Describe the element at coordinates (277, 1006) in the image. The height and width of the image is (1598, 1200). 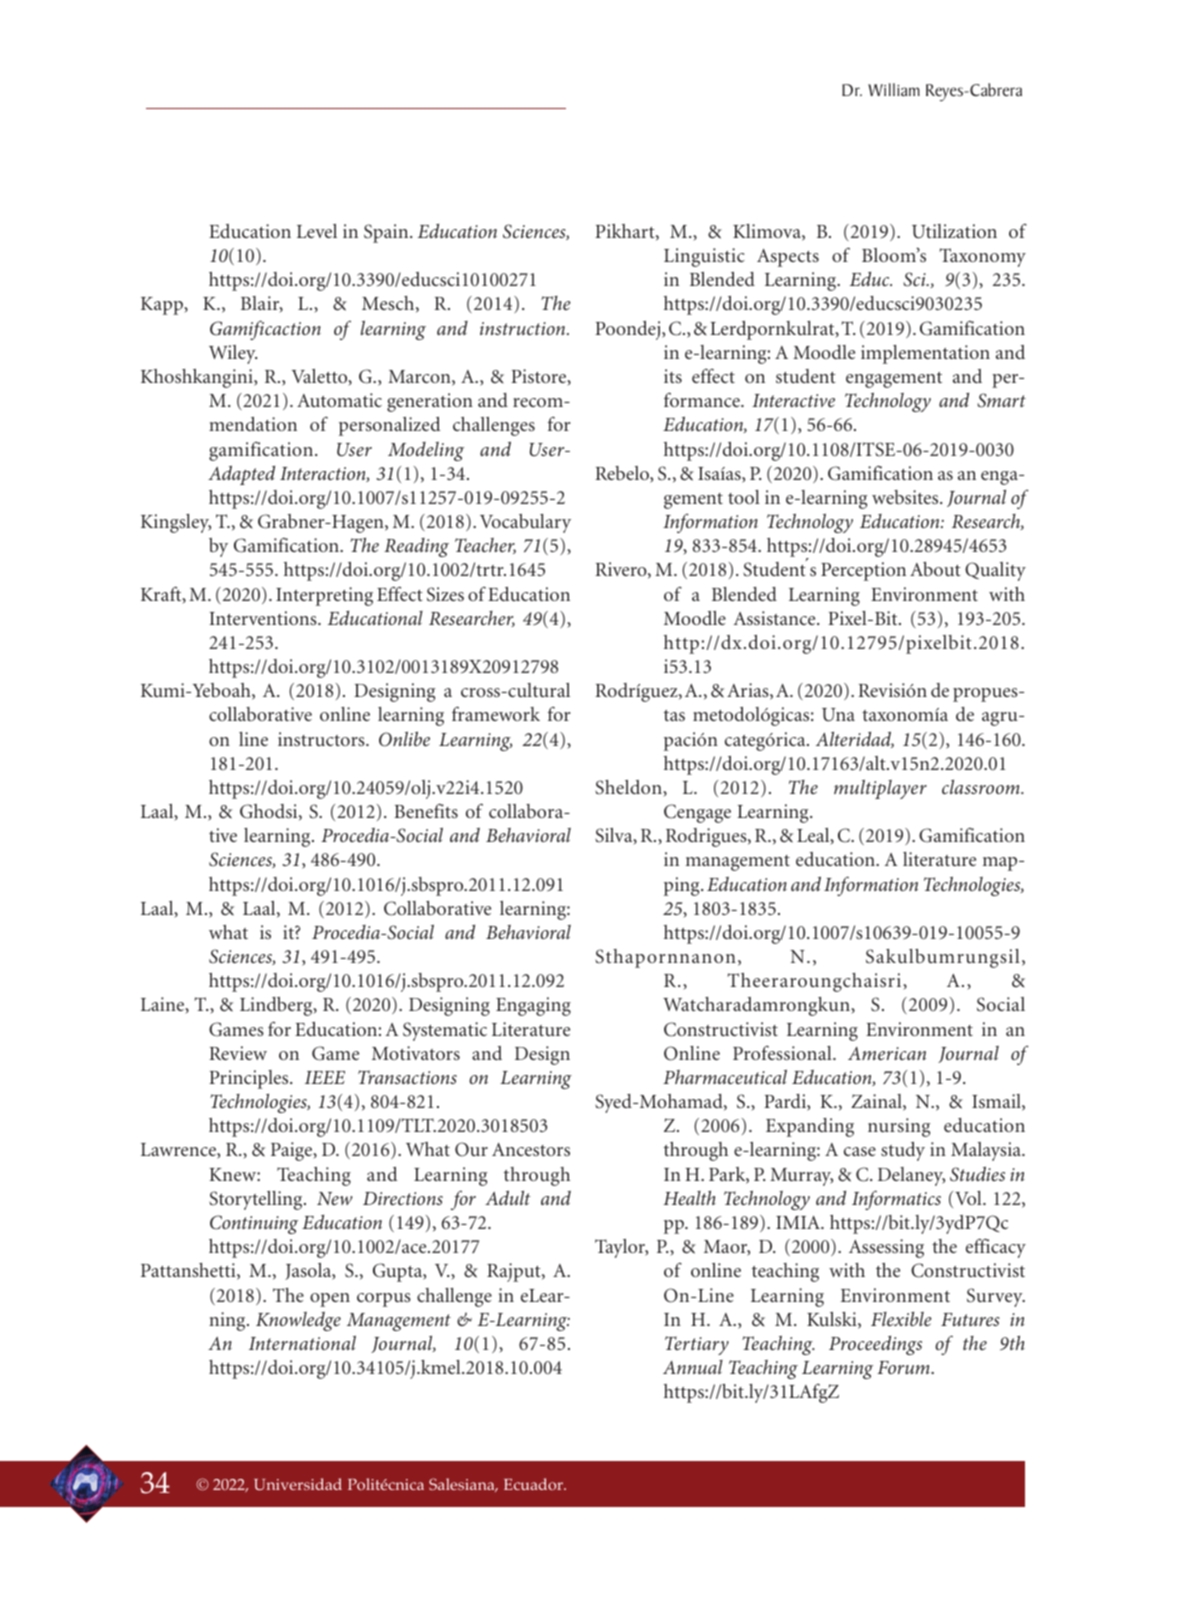
I see `Lindberg` at that location.
